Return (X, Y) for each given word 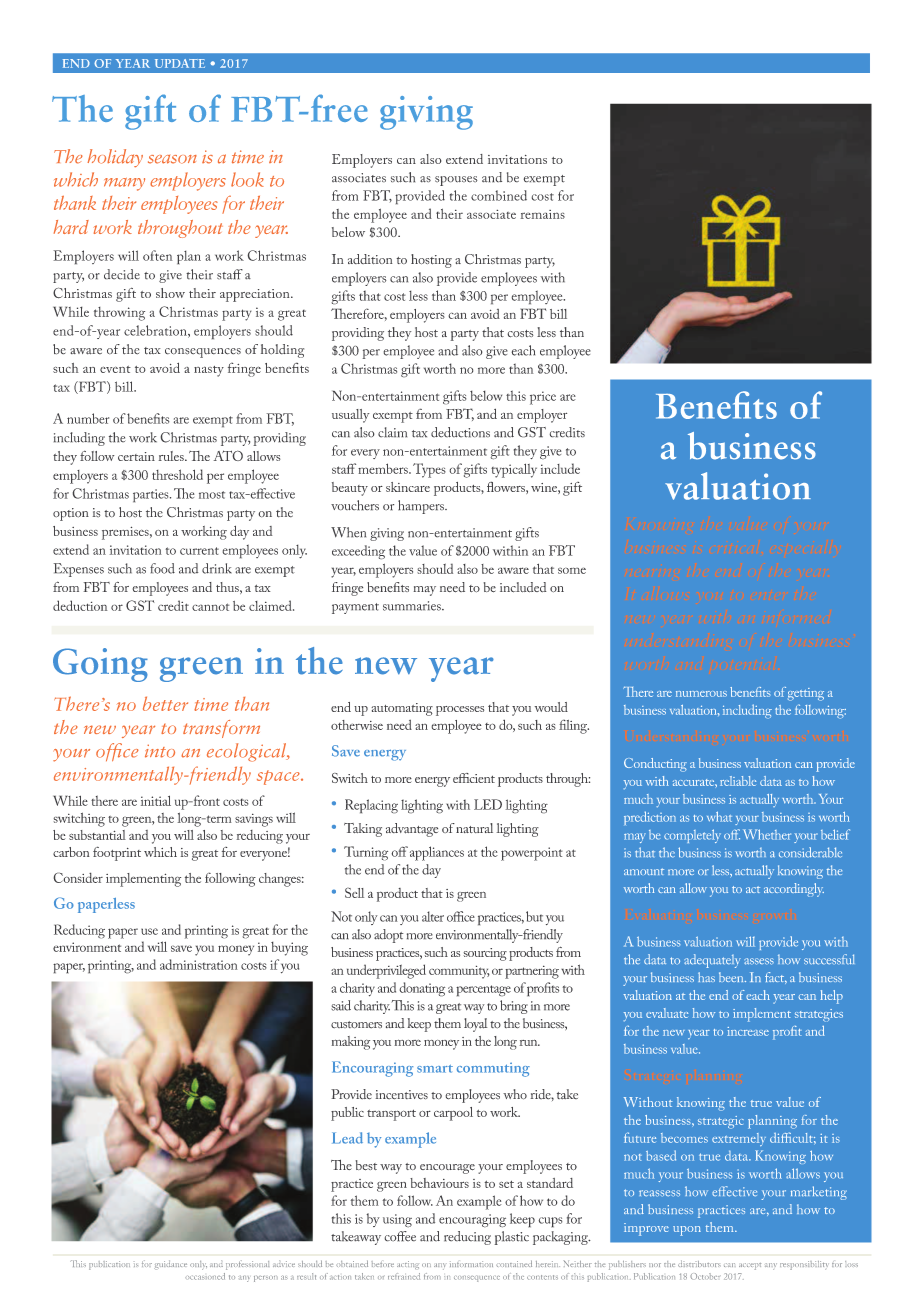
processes (460, 711)
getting (806, 694)
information (471, 1264)
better (165, 703)
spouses (456, 181)
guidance (170, 1264)
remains (542, 214)
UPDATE (180, 63)
